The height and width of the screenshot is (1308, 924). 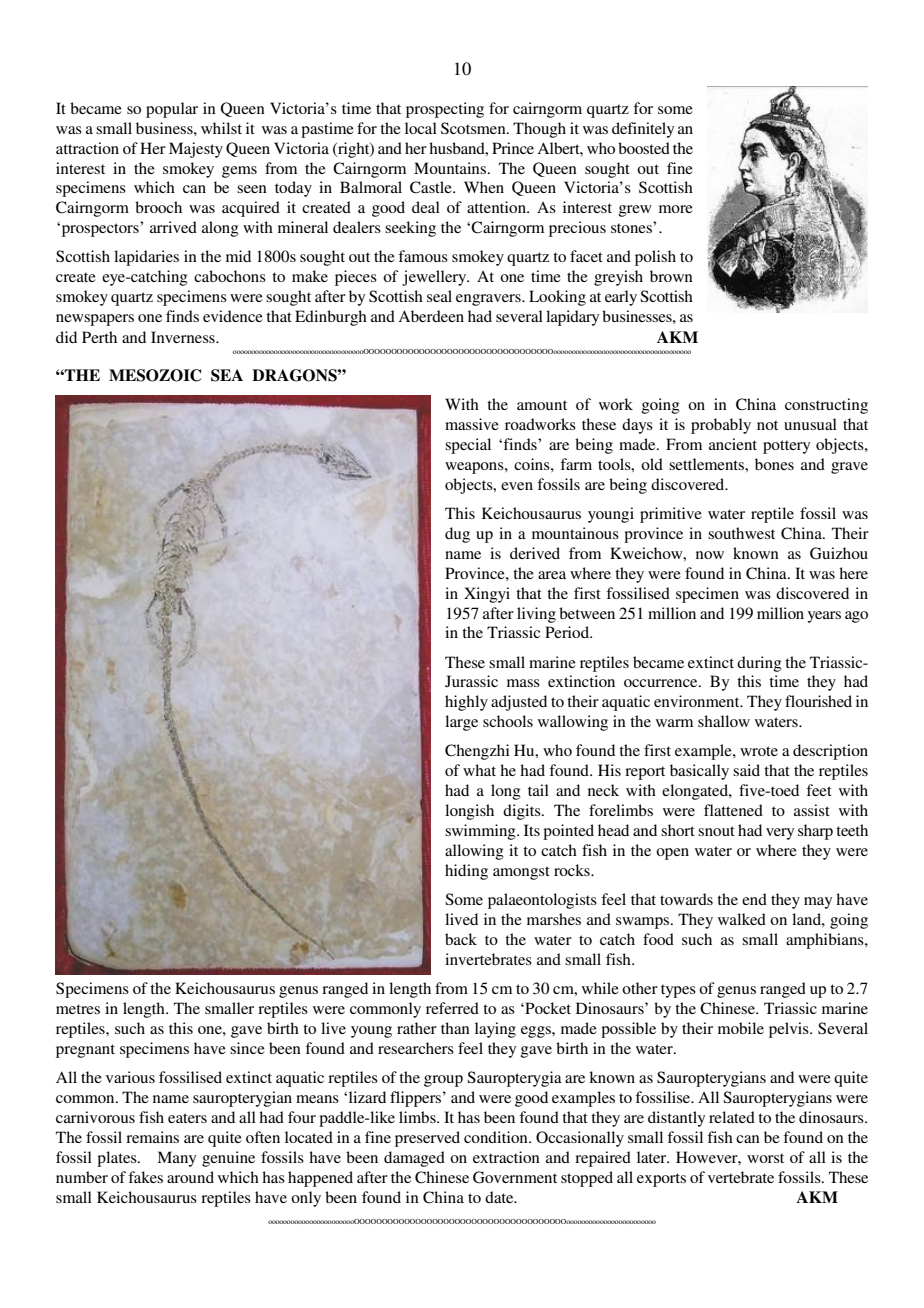 I want to click on during, so click(x=759, y=664).
